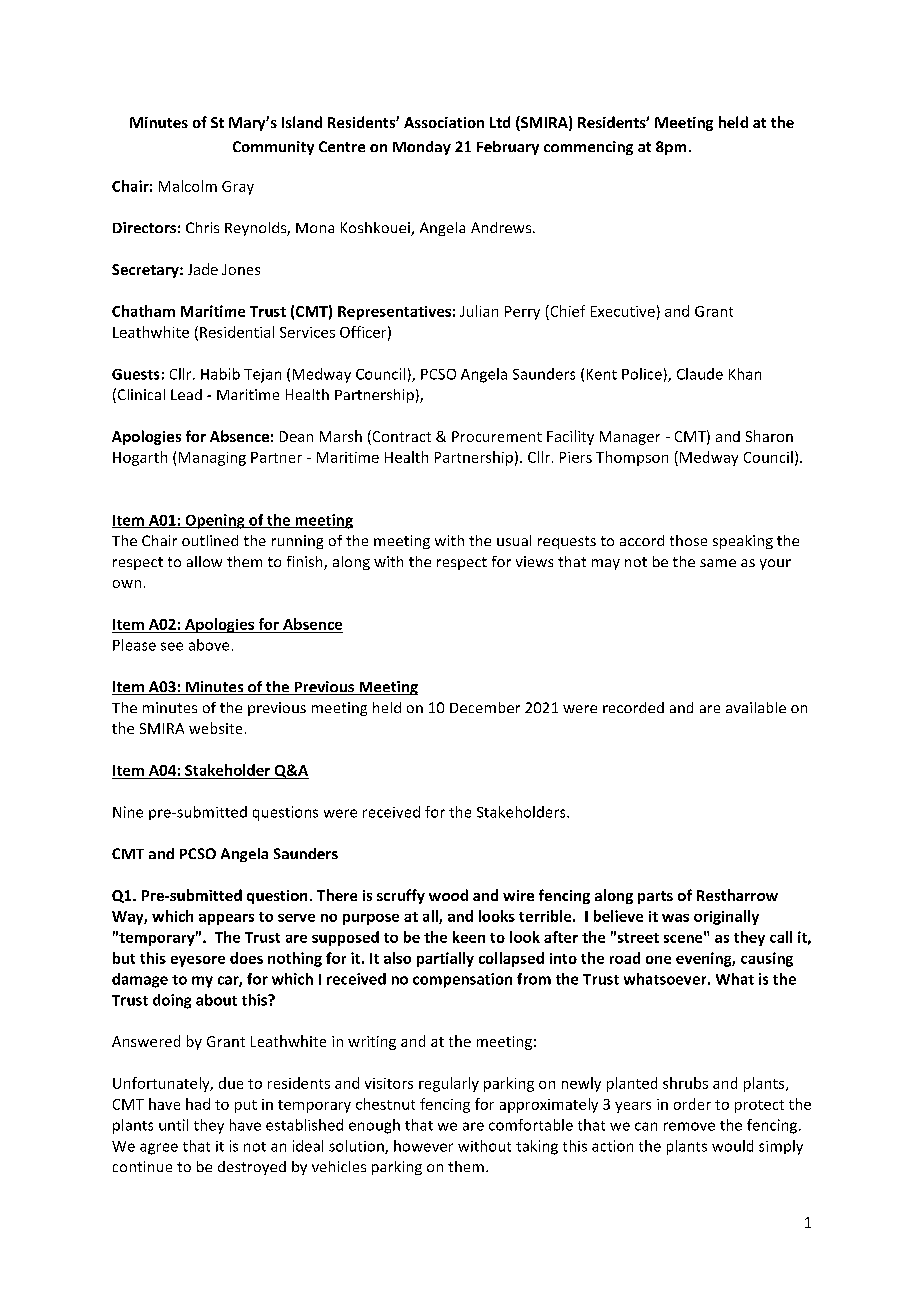 The height and width of the page is (1308, 924). What do you see at coordinates (497, 436) in the page?
I see `Procurement` at bounding box center [497, 436].
